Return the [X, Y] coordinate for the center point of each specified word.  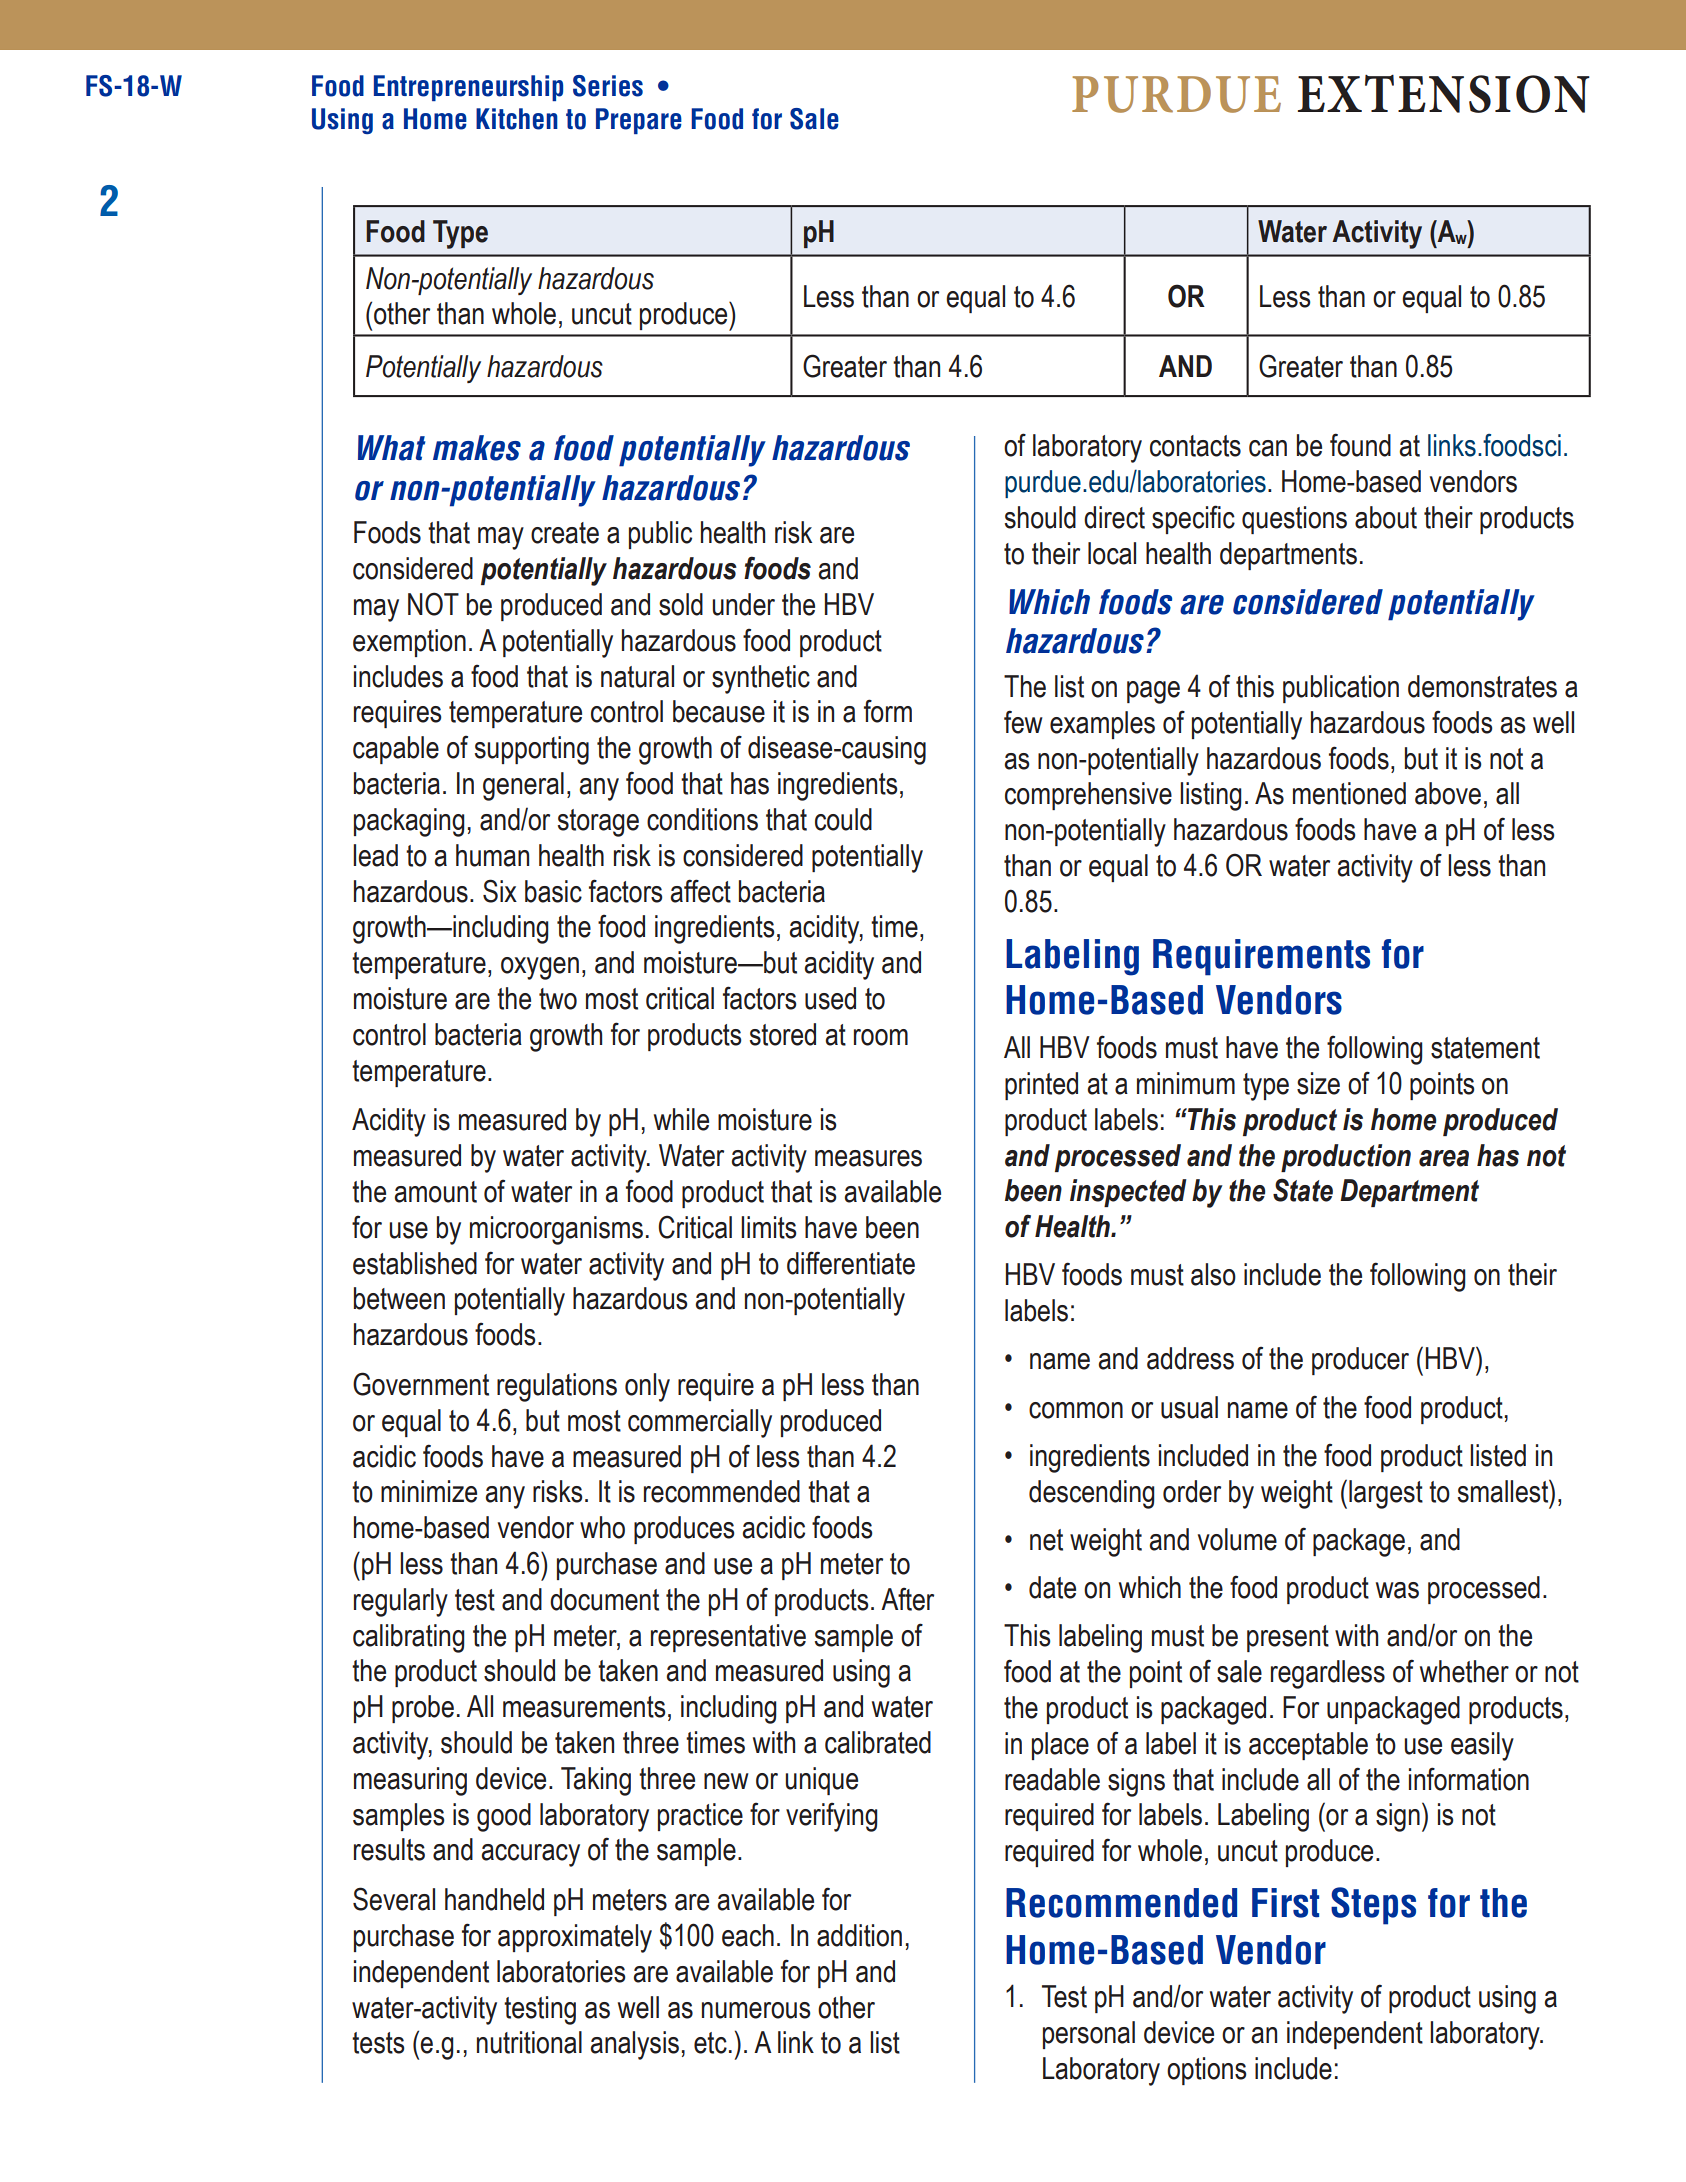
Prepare [639, 121]
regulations [557, 1387]
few [1023, 722]
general [523, 786]
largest [1386, 1494]
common [1076, 1410]
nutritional [529, 2042]
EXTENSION [1444, 94]
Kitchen [517, 119]
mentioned [1349, 793]
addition [859, 1935]
